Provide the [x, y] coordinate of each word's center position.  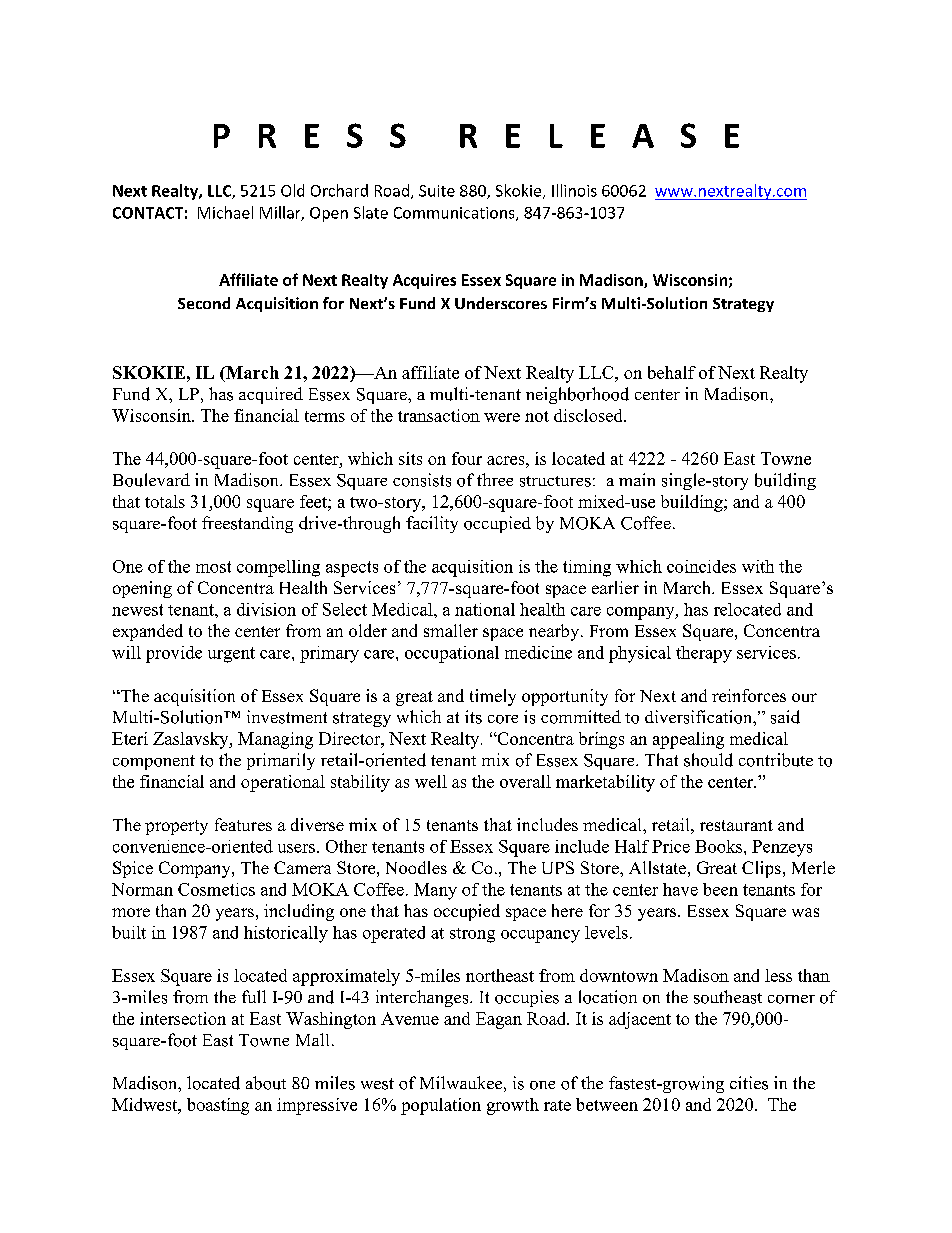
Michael [225, 212]
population [441, 1106]
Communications [455, 214]
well [431, 781]
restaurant [736, 825]
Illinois [574, 190]
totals [165, 501]
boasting [218, 1106]
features [243, 824]
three [495, 479]
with [758, 566]
